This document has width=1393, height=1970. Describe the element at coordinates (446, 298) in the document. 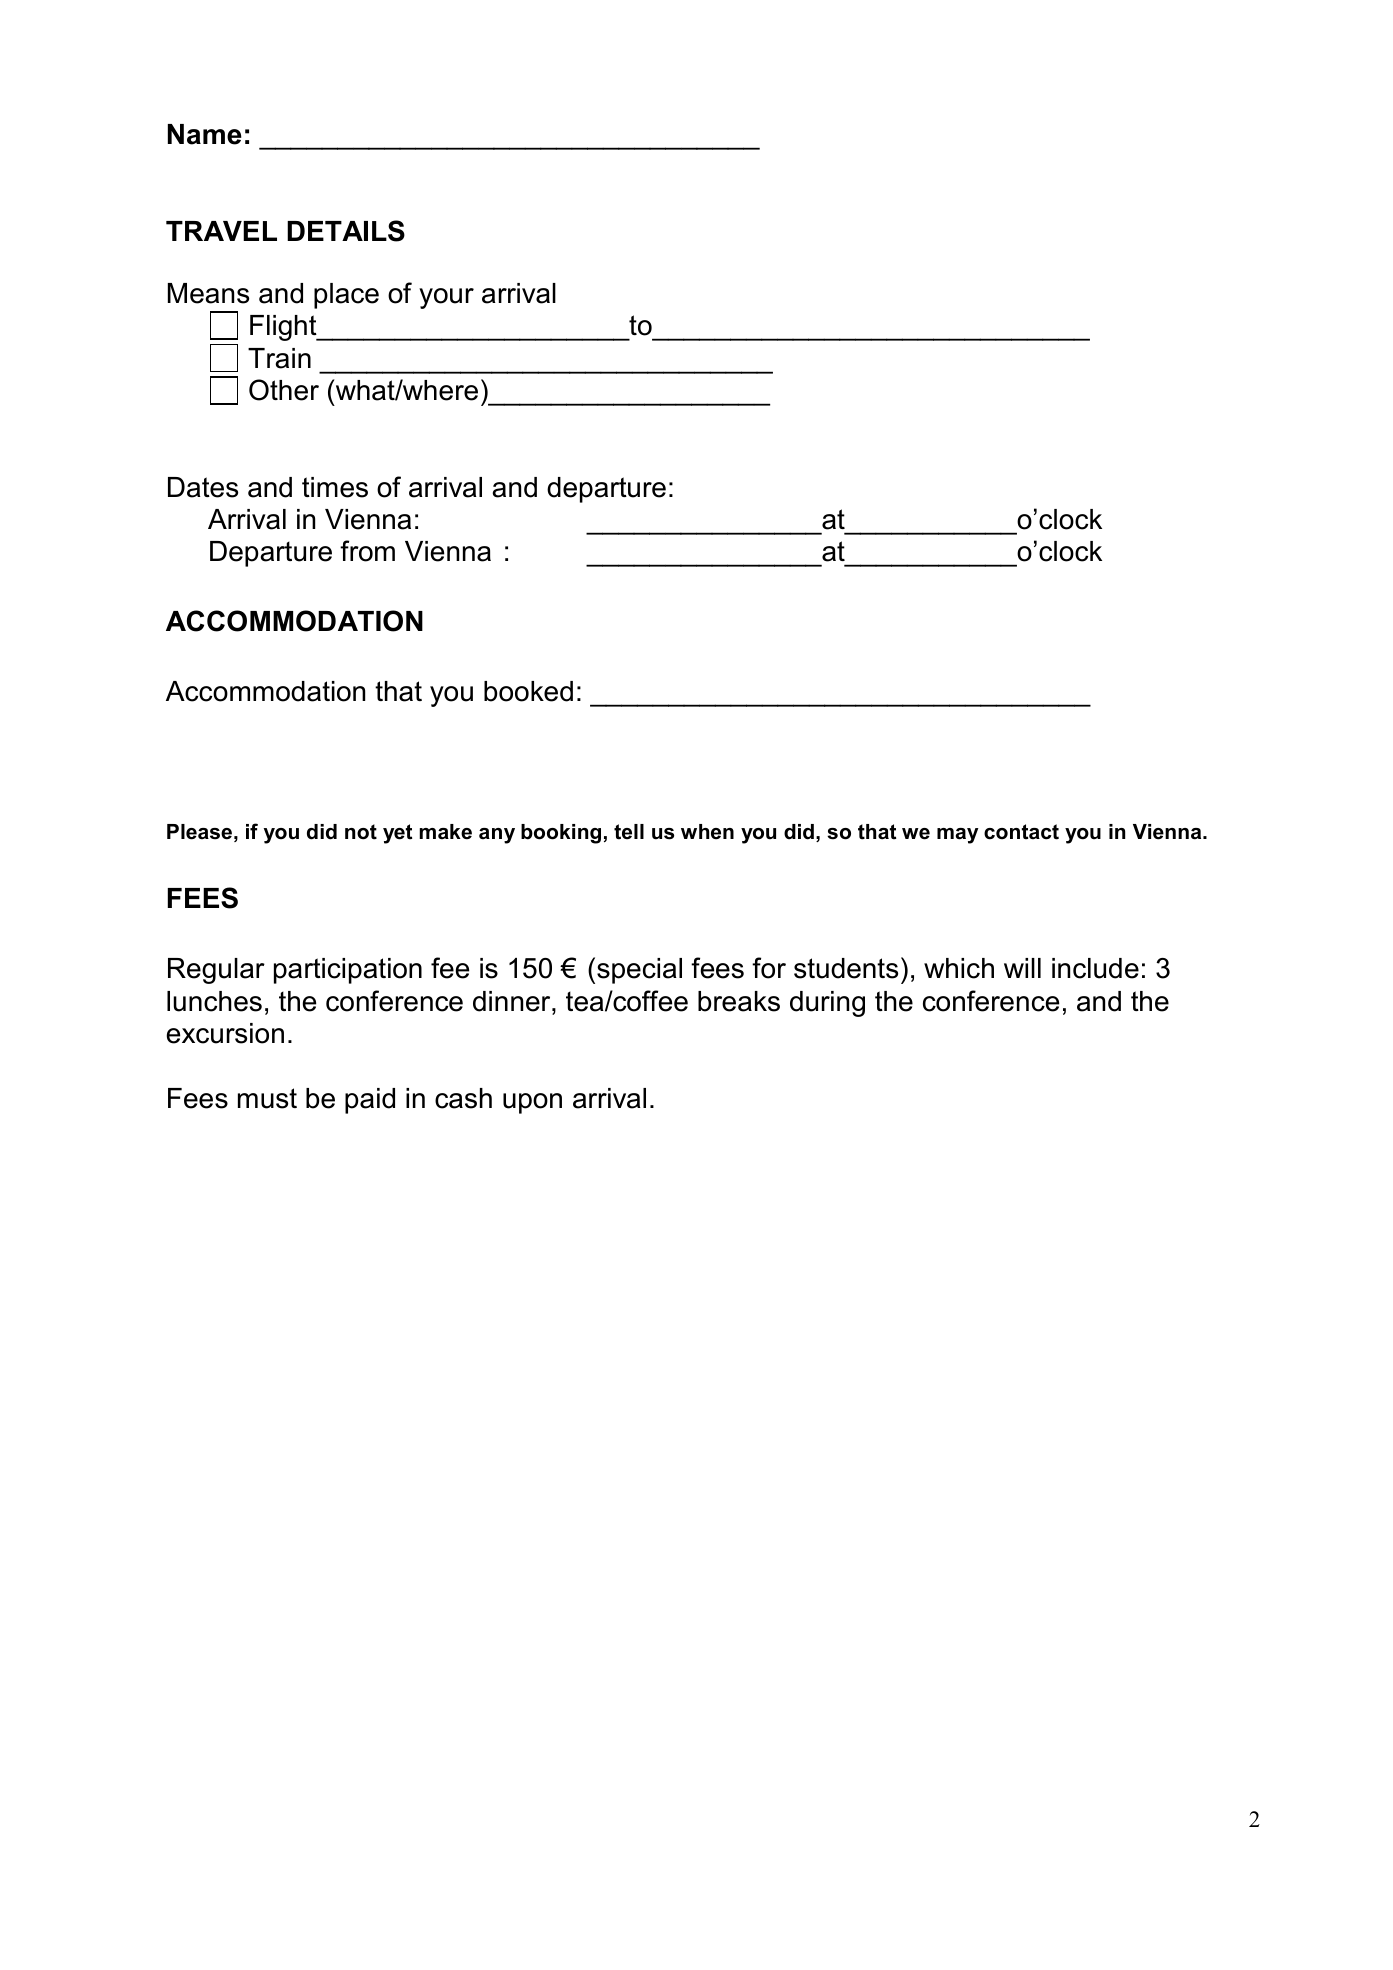

I see `your` at that location.
